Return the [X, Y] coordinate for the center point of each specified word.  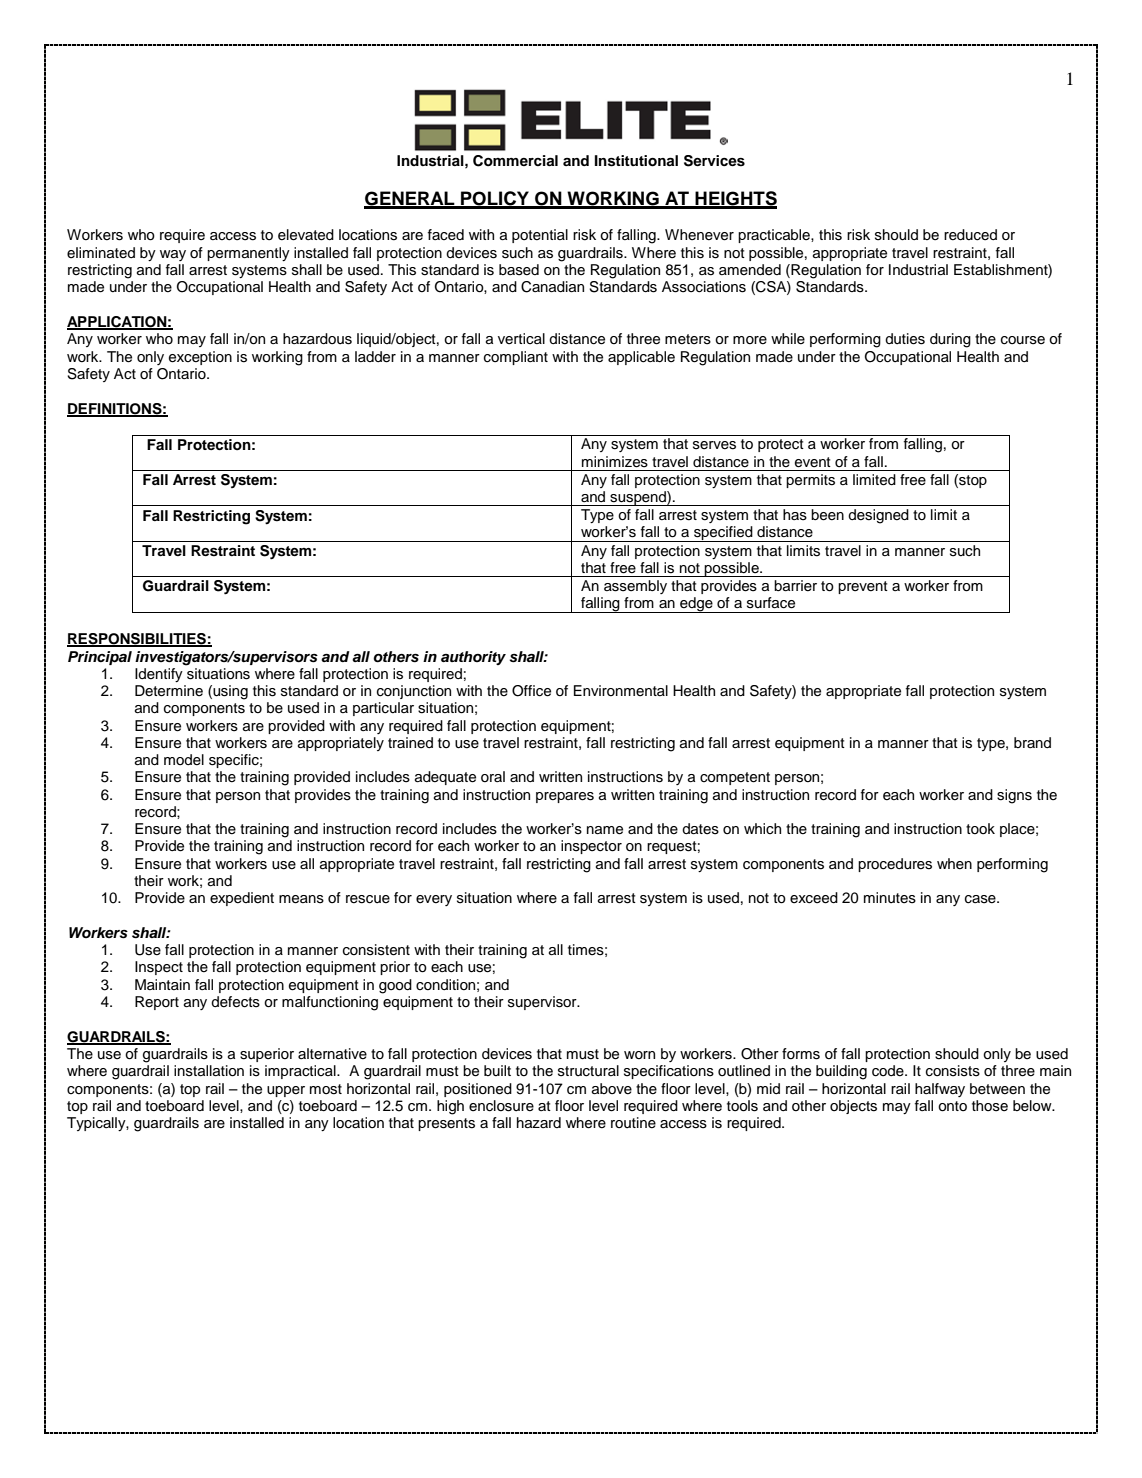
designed [878, 516]
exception [200, 358]
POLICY [495, 199]
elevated [306, 235]
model [184, 760]
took [980, 828]
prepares [565, 797]
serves [714, 445]
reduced [970, 235]
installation [209, 1071]
